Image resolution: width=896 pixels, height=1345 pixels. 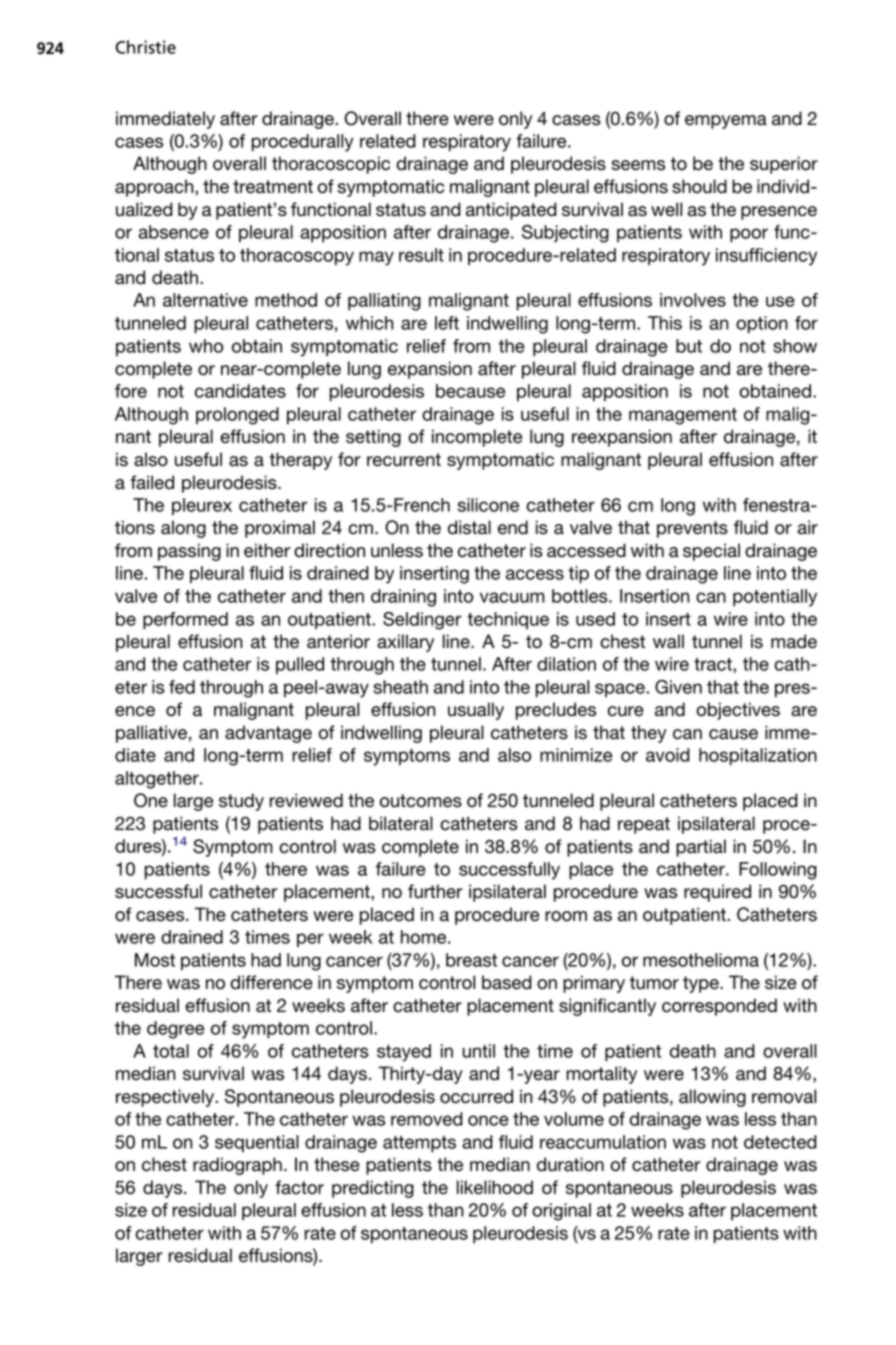 I want to click on tract, so click(x=714, y=664).
